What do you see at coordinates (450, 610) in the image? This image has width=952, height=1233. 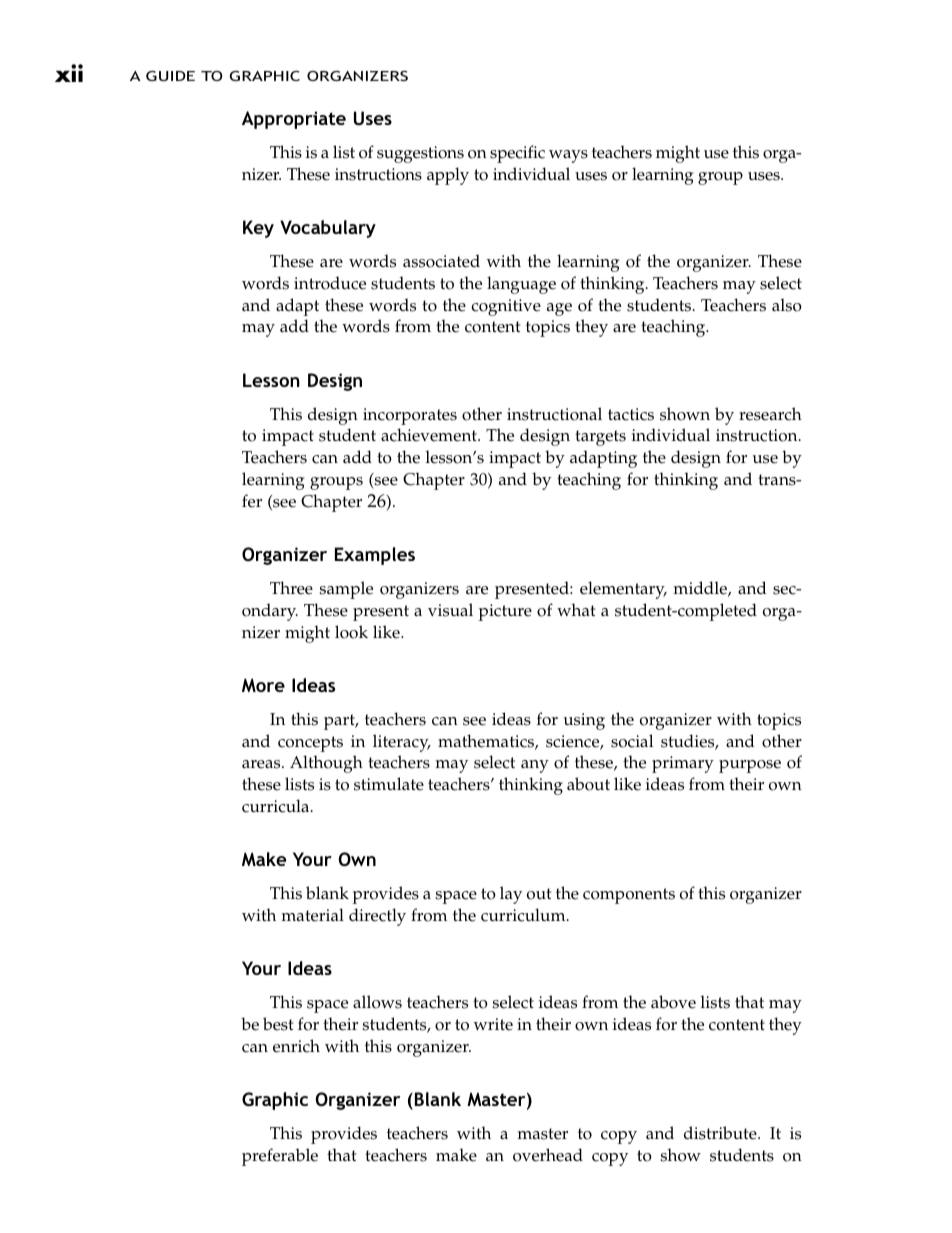 I see `visual` at bounding box center [450, 610].
